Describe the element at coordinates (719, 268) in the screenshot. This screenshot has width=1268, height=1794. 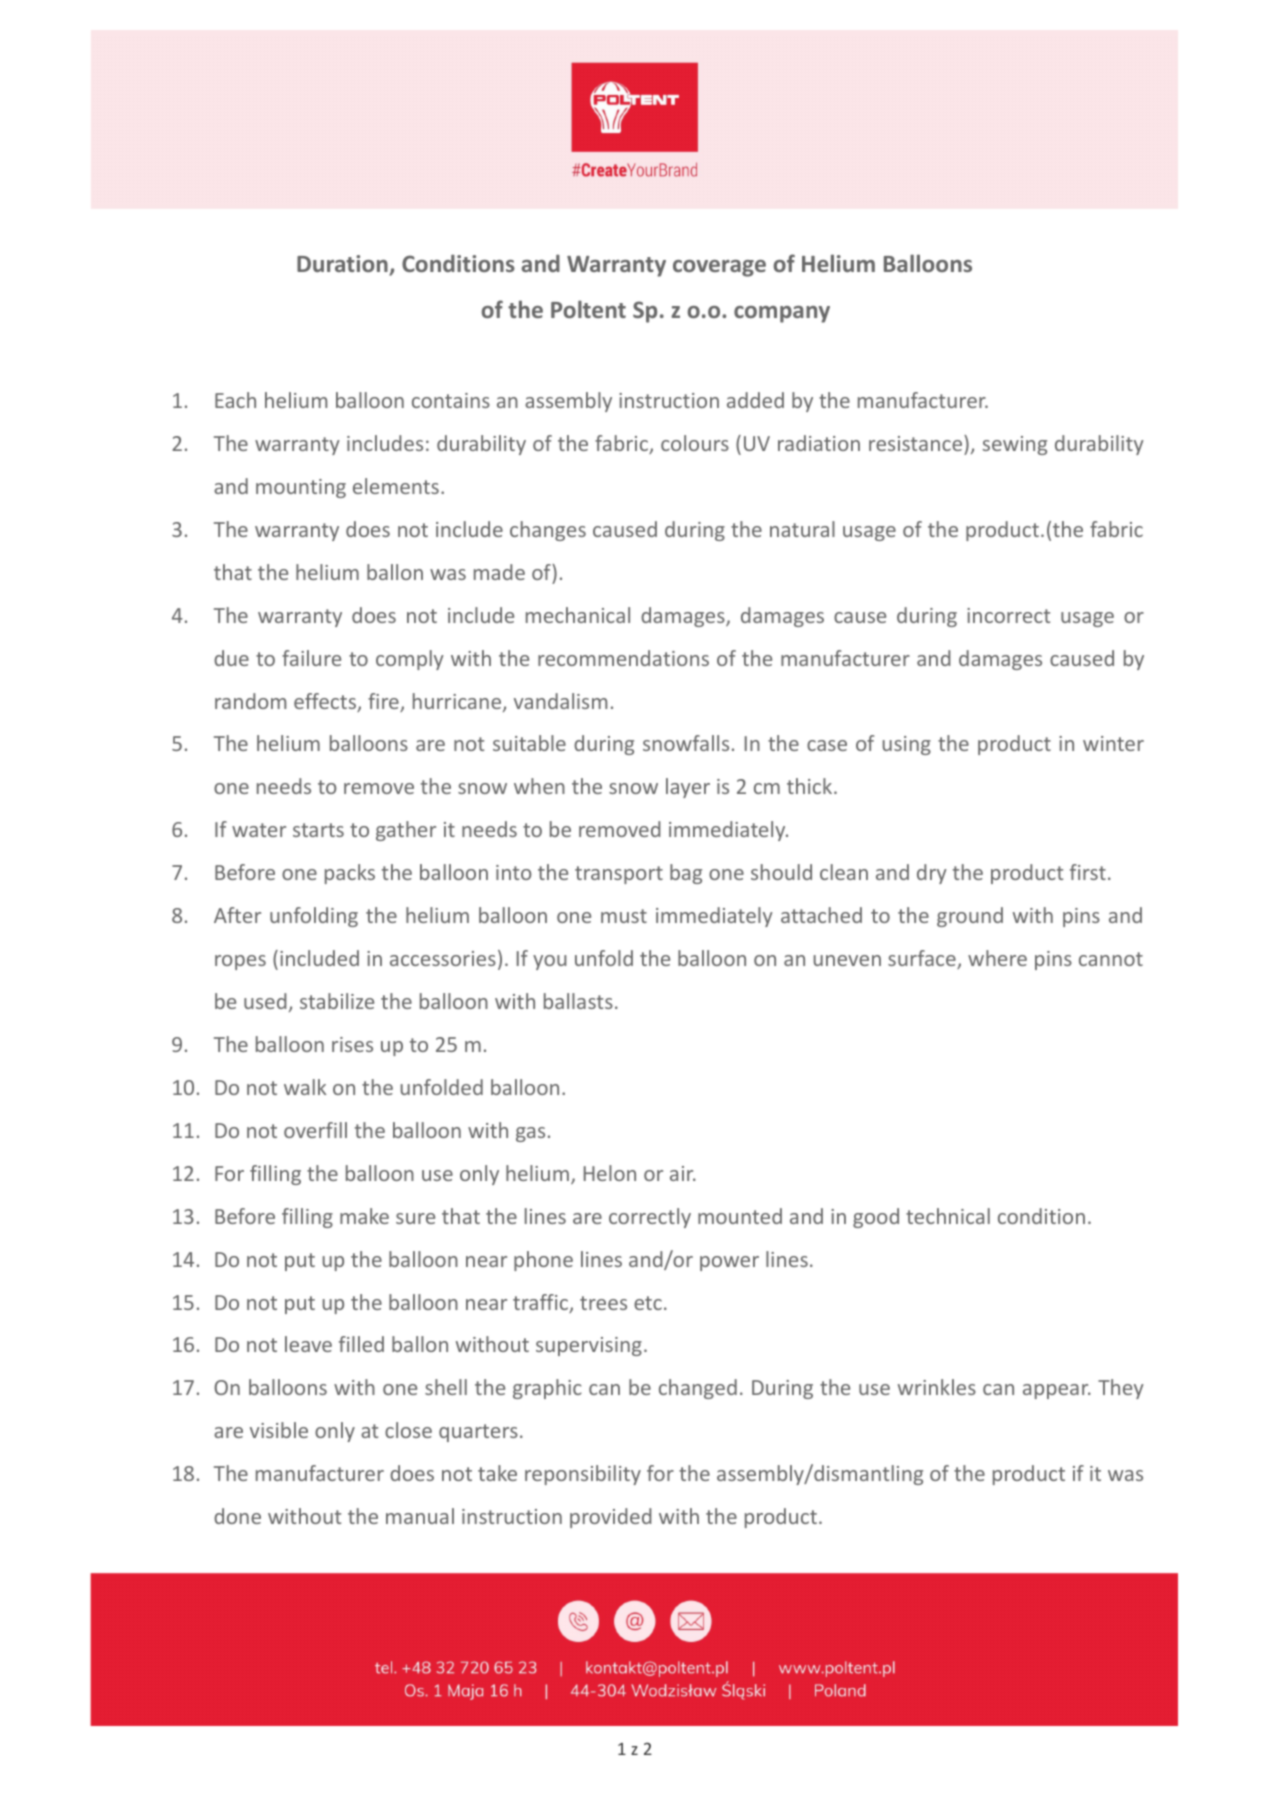
I see `coverage` at that location.
